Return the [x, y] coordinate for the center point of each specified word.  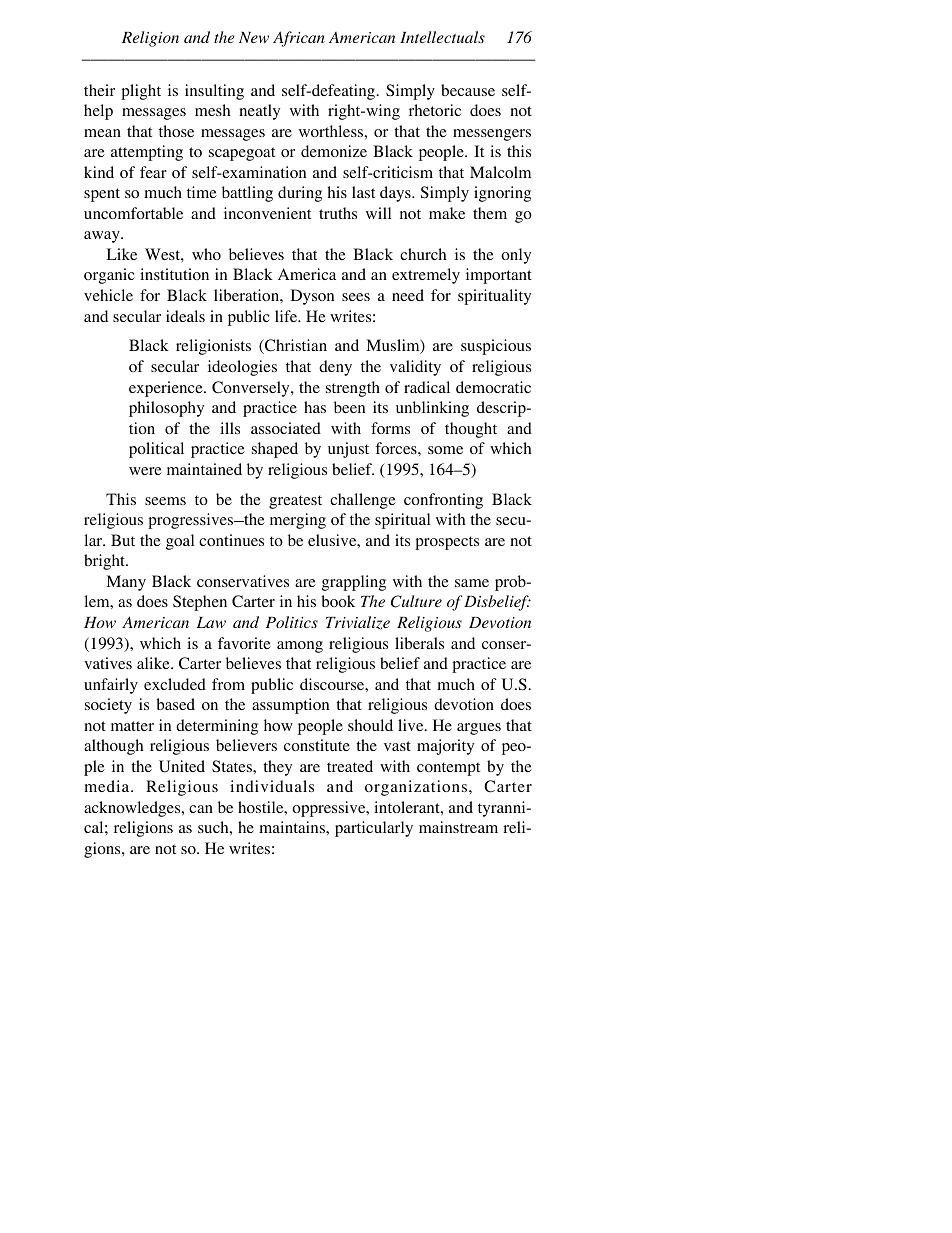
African [299, 39]
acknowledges [133, 809]
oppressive [330, 809]
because [468, 90]
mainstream [458, 827]
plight [141, 92]
